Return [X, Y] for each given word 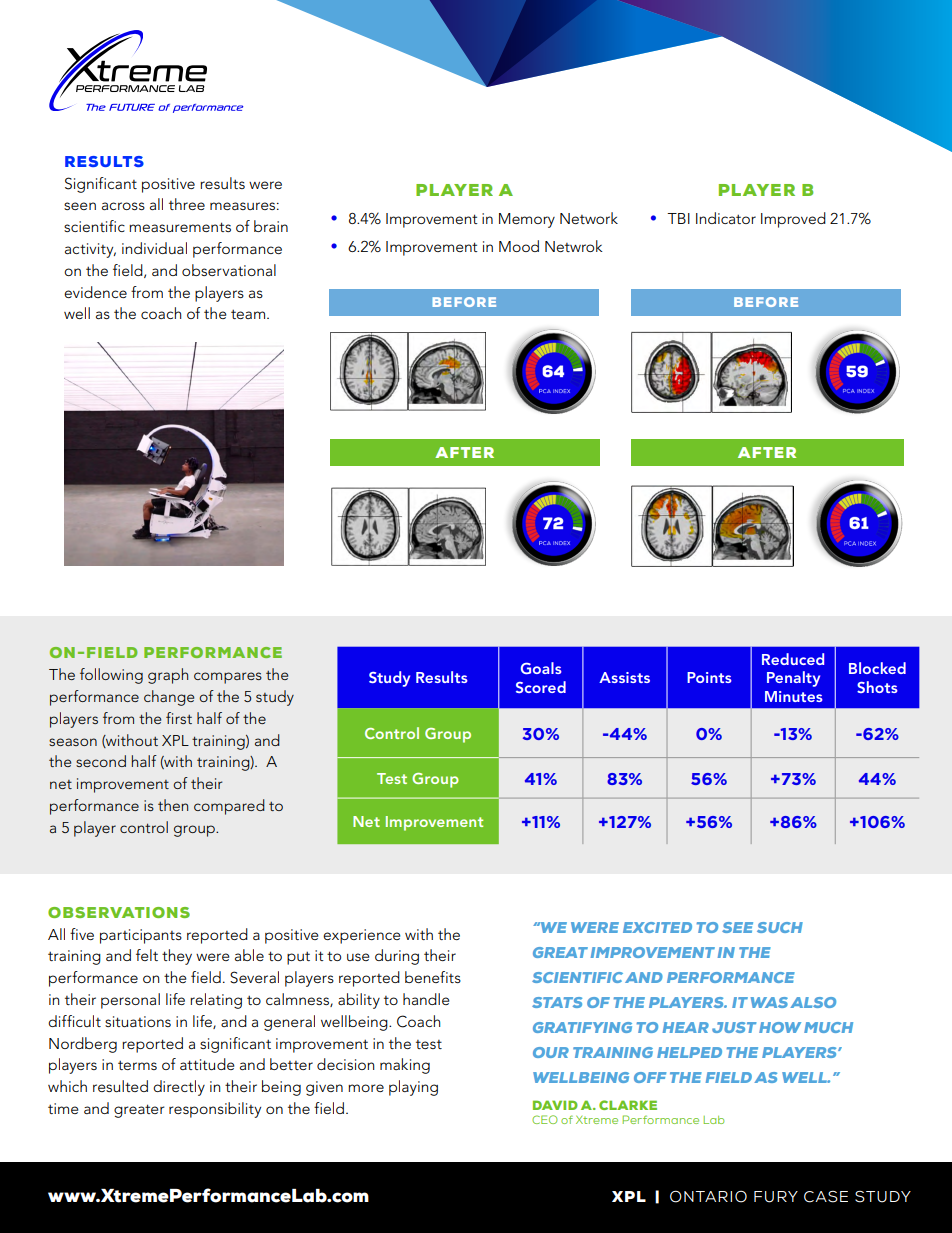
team [249, 314]
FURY [776, 1197]
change [169, 698]
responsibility [215, 1110]
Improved [793, 220]
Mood [519, 246]
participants [141, 936]
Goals [541, 668]
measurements [180, 227]
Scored [541, 687]
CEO [545, 1119]
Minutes [794, 696]
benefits [433, 977]
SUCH [780, 927]
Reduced [793, 659]
